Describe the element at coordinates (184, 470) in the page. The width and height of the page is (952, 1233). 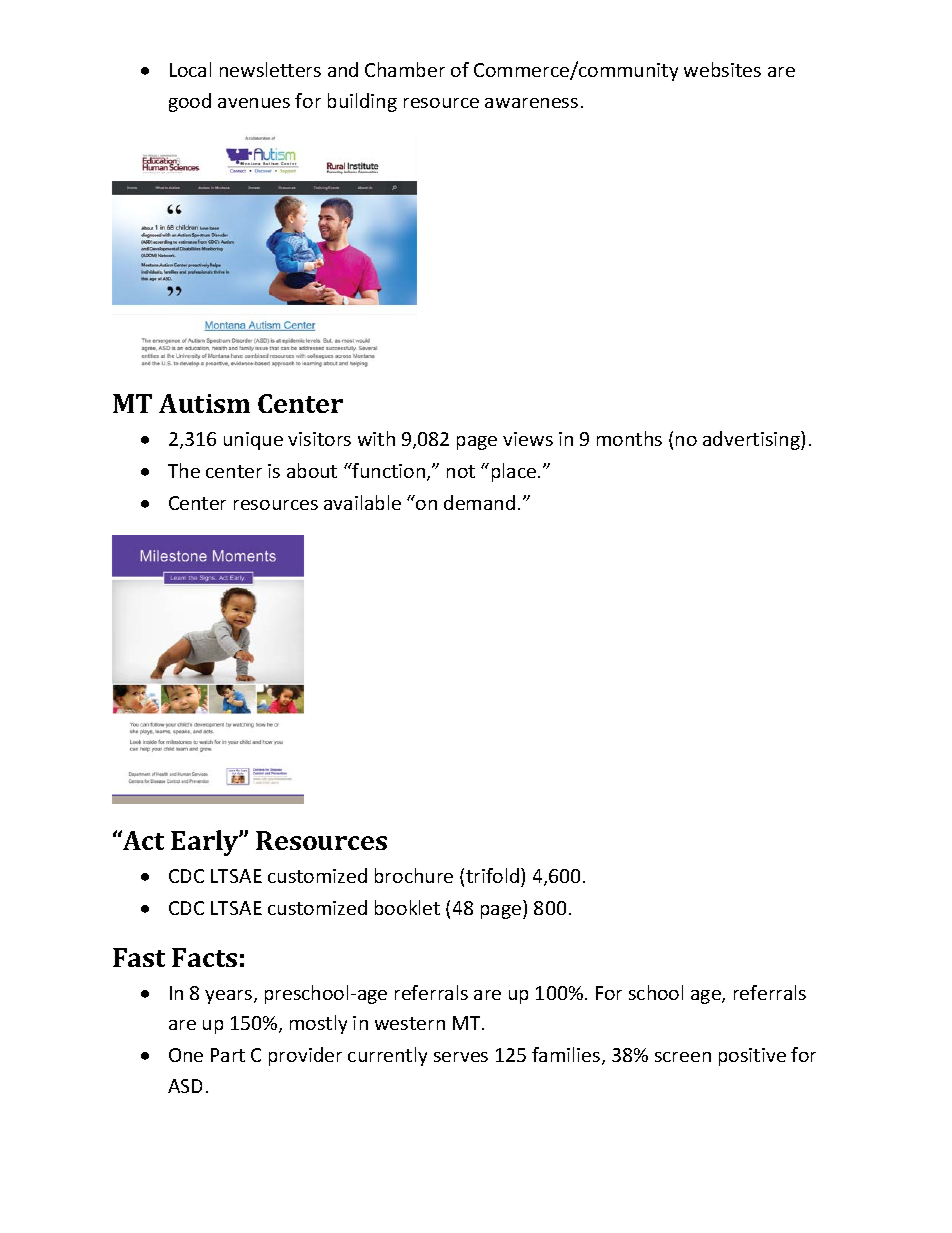
I see `The` at that location.
